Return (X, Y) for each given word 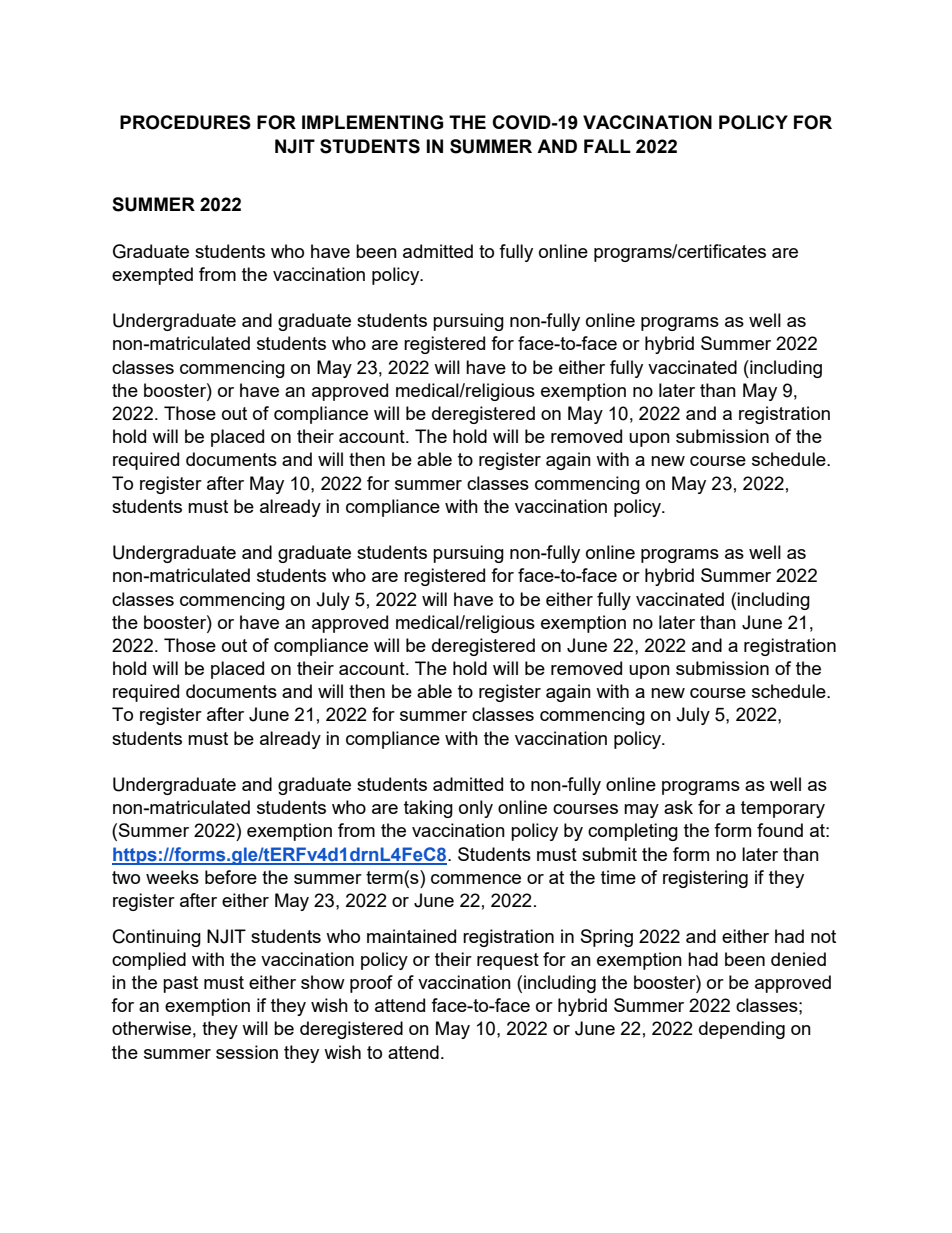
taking (428, 809)
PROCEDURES (185, 122)
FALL (607, 146)
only (476, 809)
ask (678, 807)
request (508, 961)
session (247, 1052)
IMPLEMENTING (372, 122)
